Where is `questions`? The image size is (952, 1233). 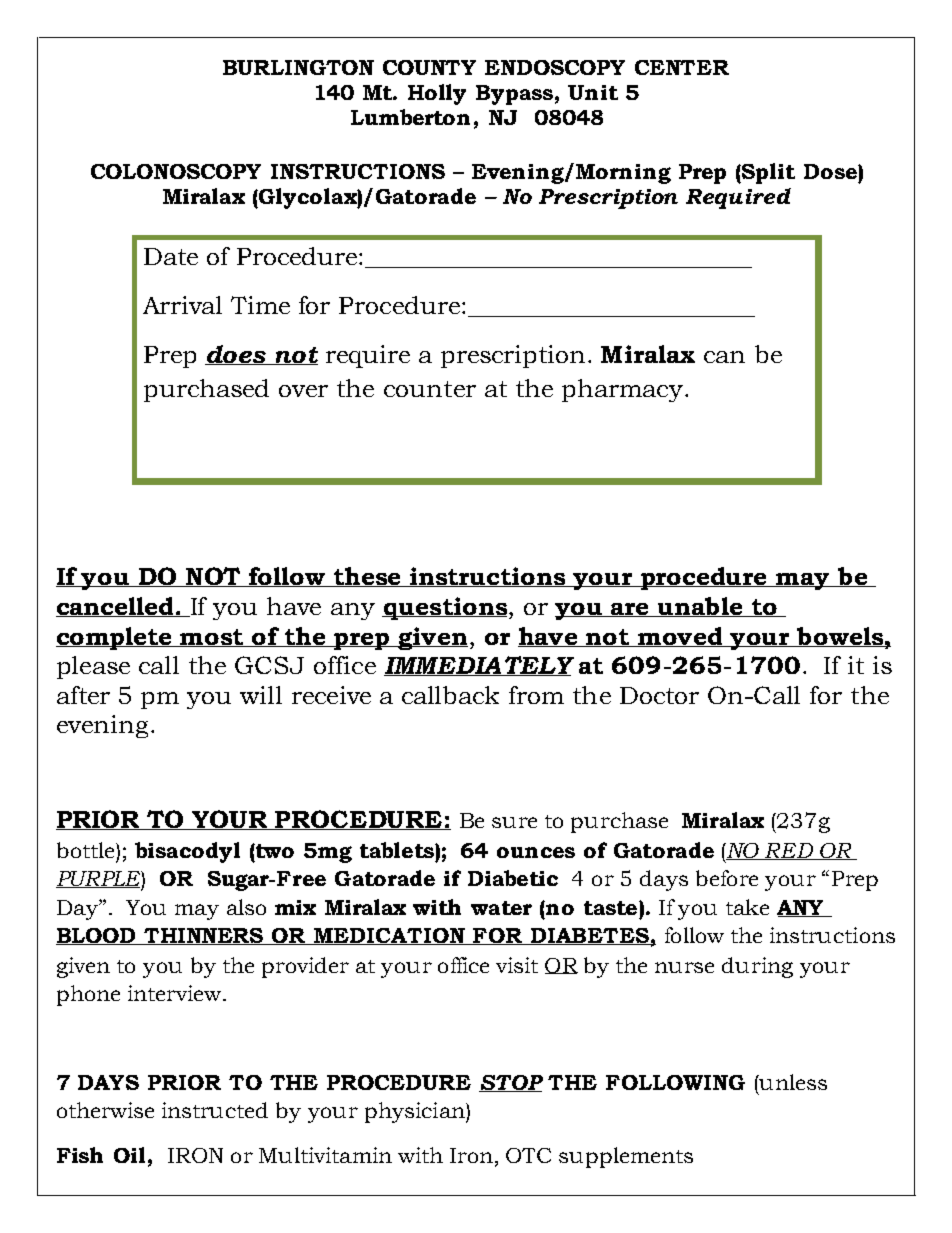 questions is located at coordinates (444, 608).
